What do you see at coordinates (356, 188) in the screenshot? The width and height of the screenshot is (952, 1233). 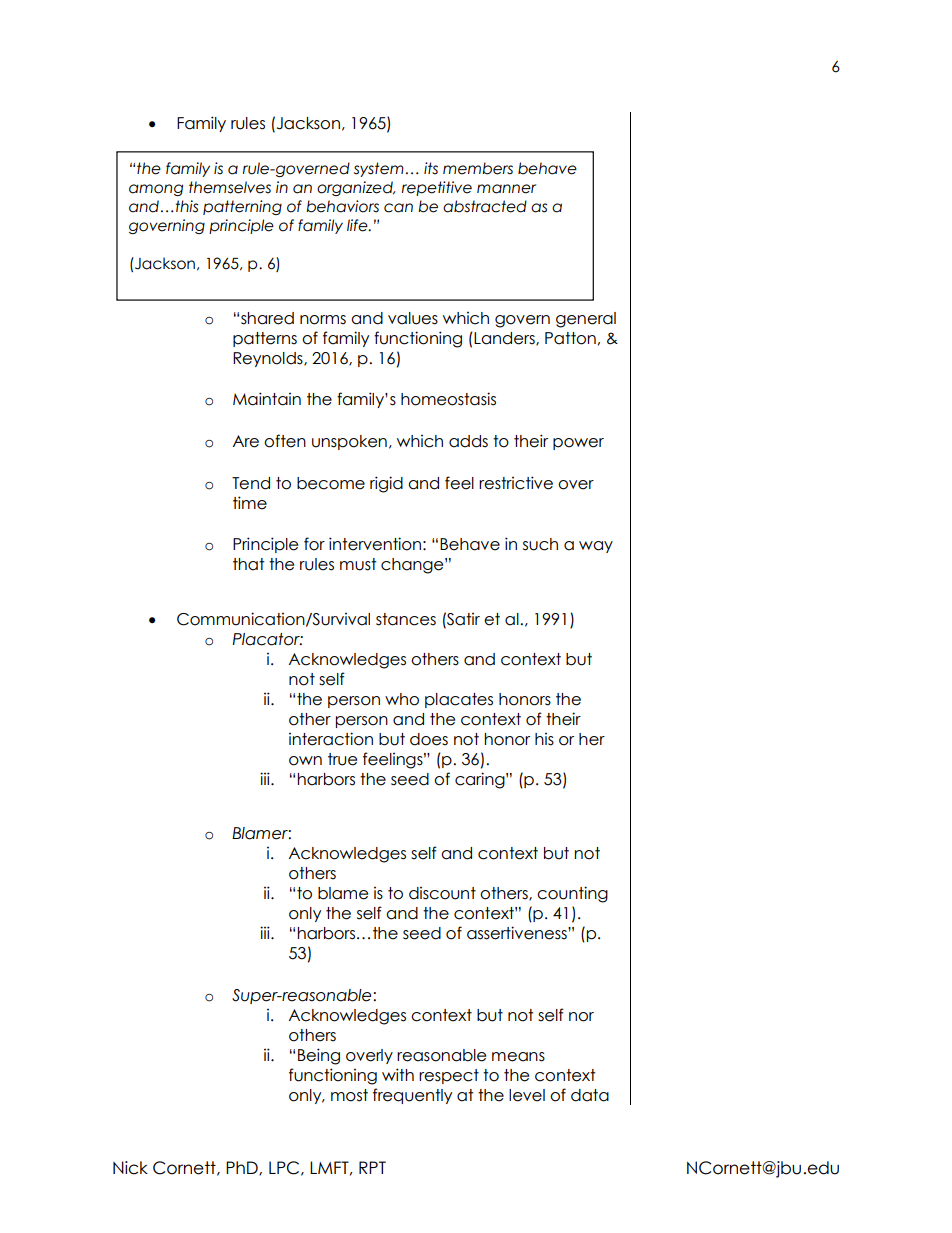 I see `organized` at bounding box center [356, 188].
